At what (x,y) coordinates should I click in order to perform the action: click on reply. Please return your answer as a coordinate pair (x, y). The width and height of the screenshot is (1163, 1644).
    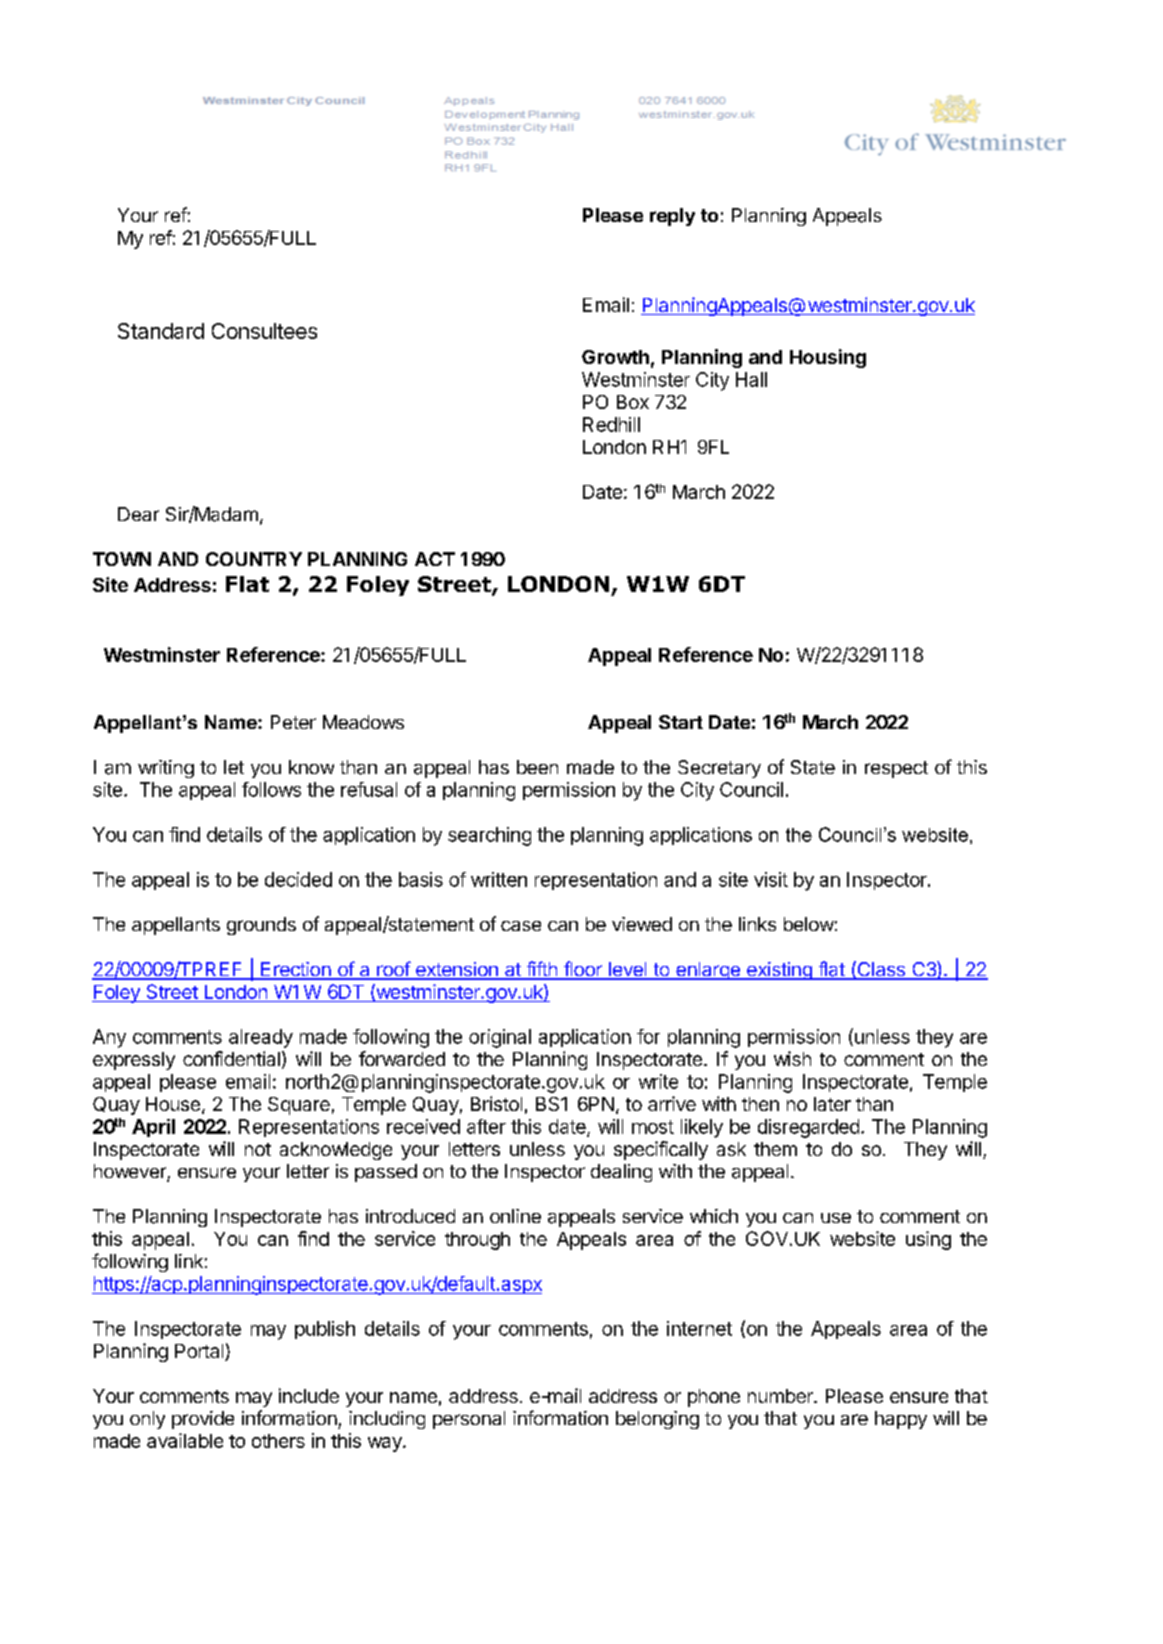
    Looking at the image, I should click on (672, 217).
